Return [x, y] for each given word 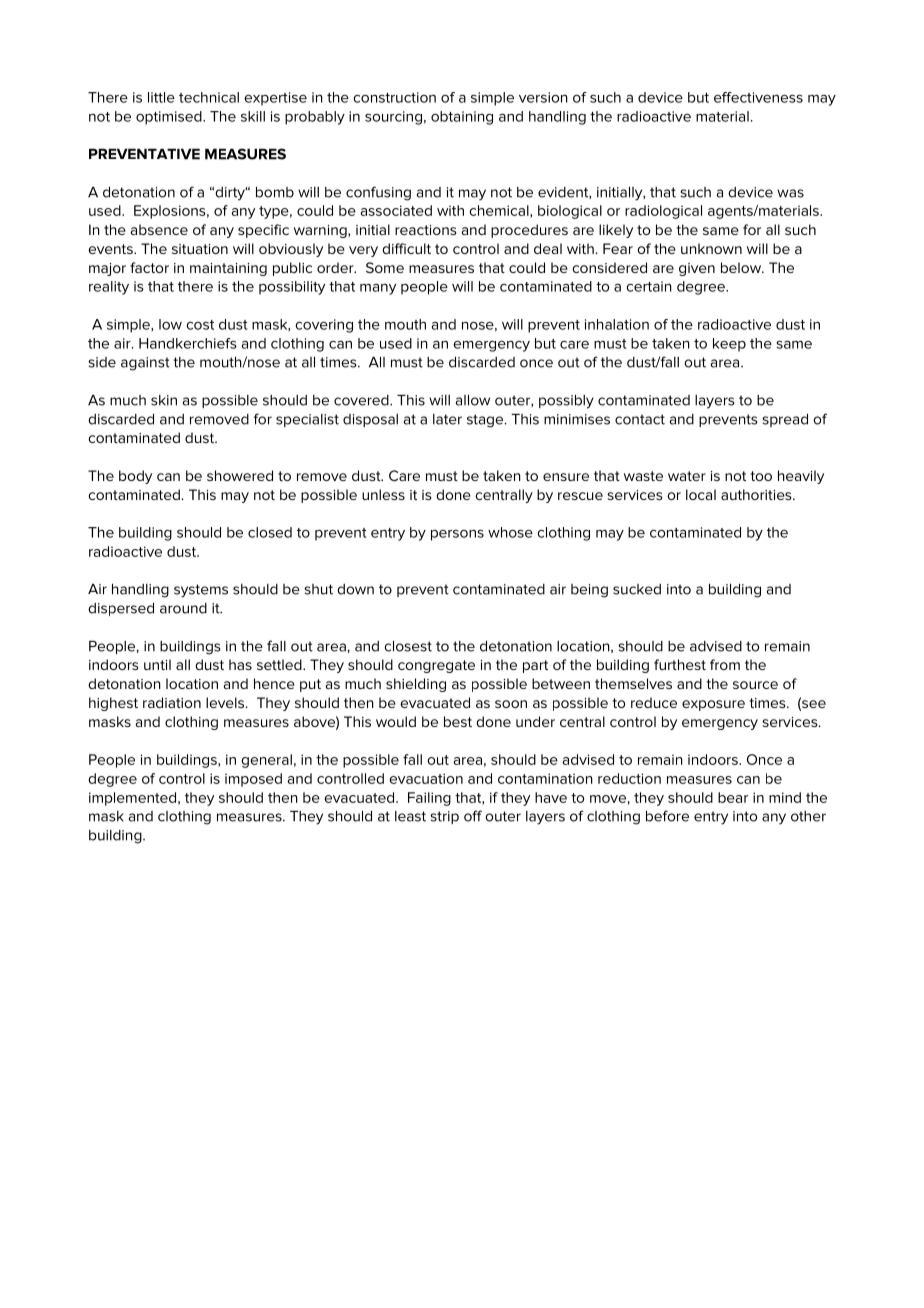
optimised [170, 118]
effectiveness [758, 97]
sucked [637, 589]
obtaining [462, 118]
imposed [253, 780]
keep [729, 345]
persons [457, 535]
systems [201, 591]
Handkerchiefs [188, 343]
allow [473, 400]
